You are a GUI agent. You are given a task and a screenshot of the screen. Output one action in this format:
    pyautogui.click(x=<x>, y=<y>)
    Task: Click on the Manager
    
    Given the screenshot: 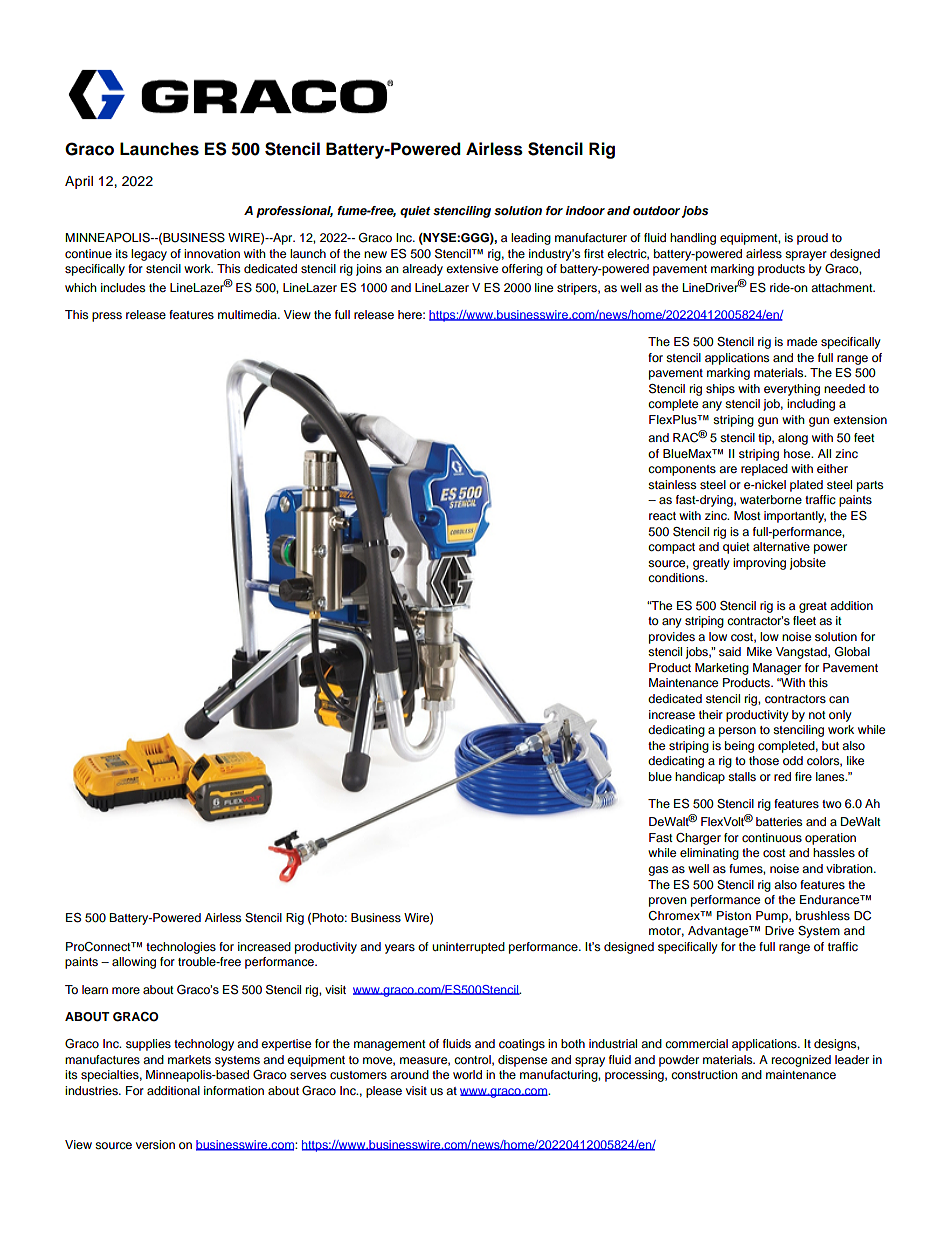 What is the action you would take?
    pyautogui.click(x=777, y=669)
